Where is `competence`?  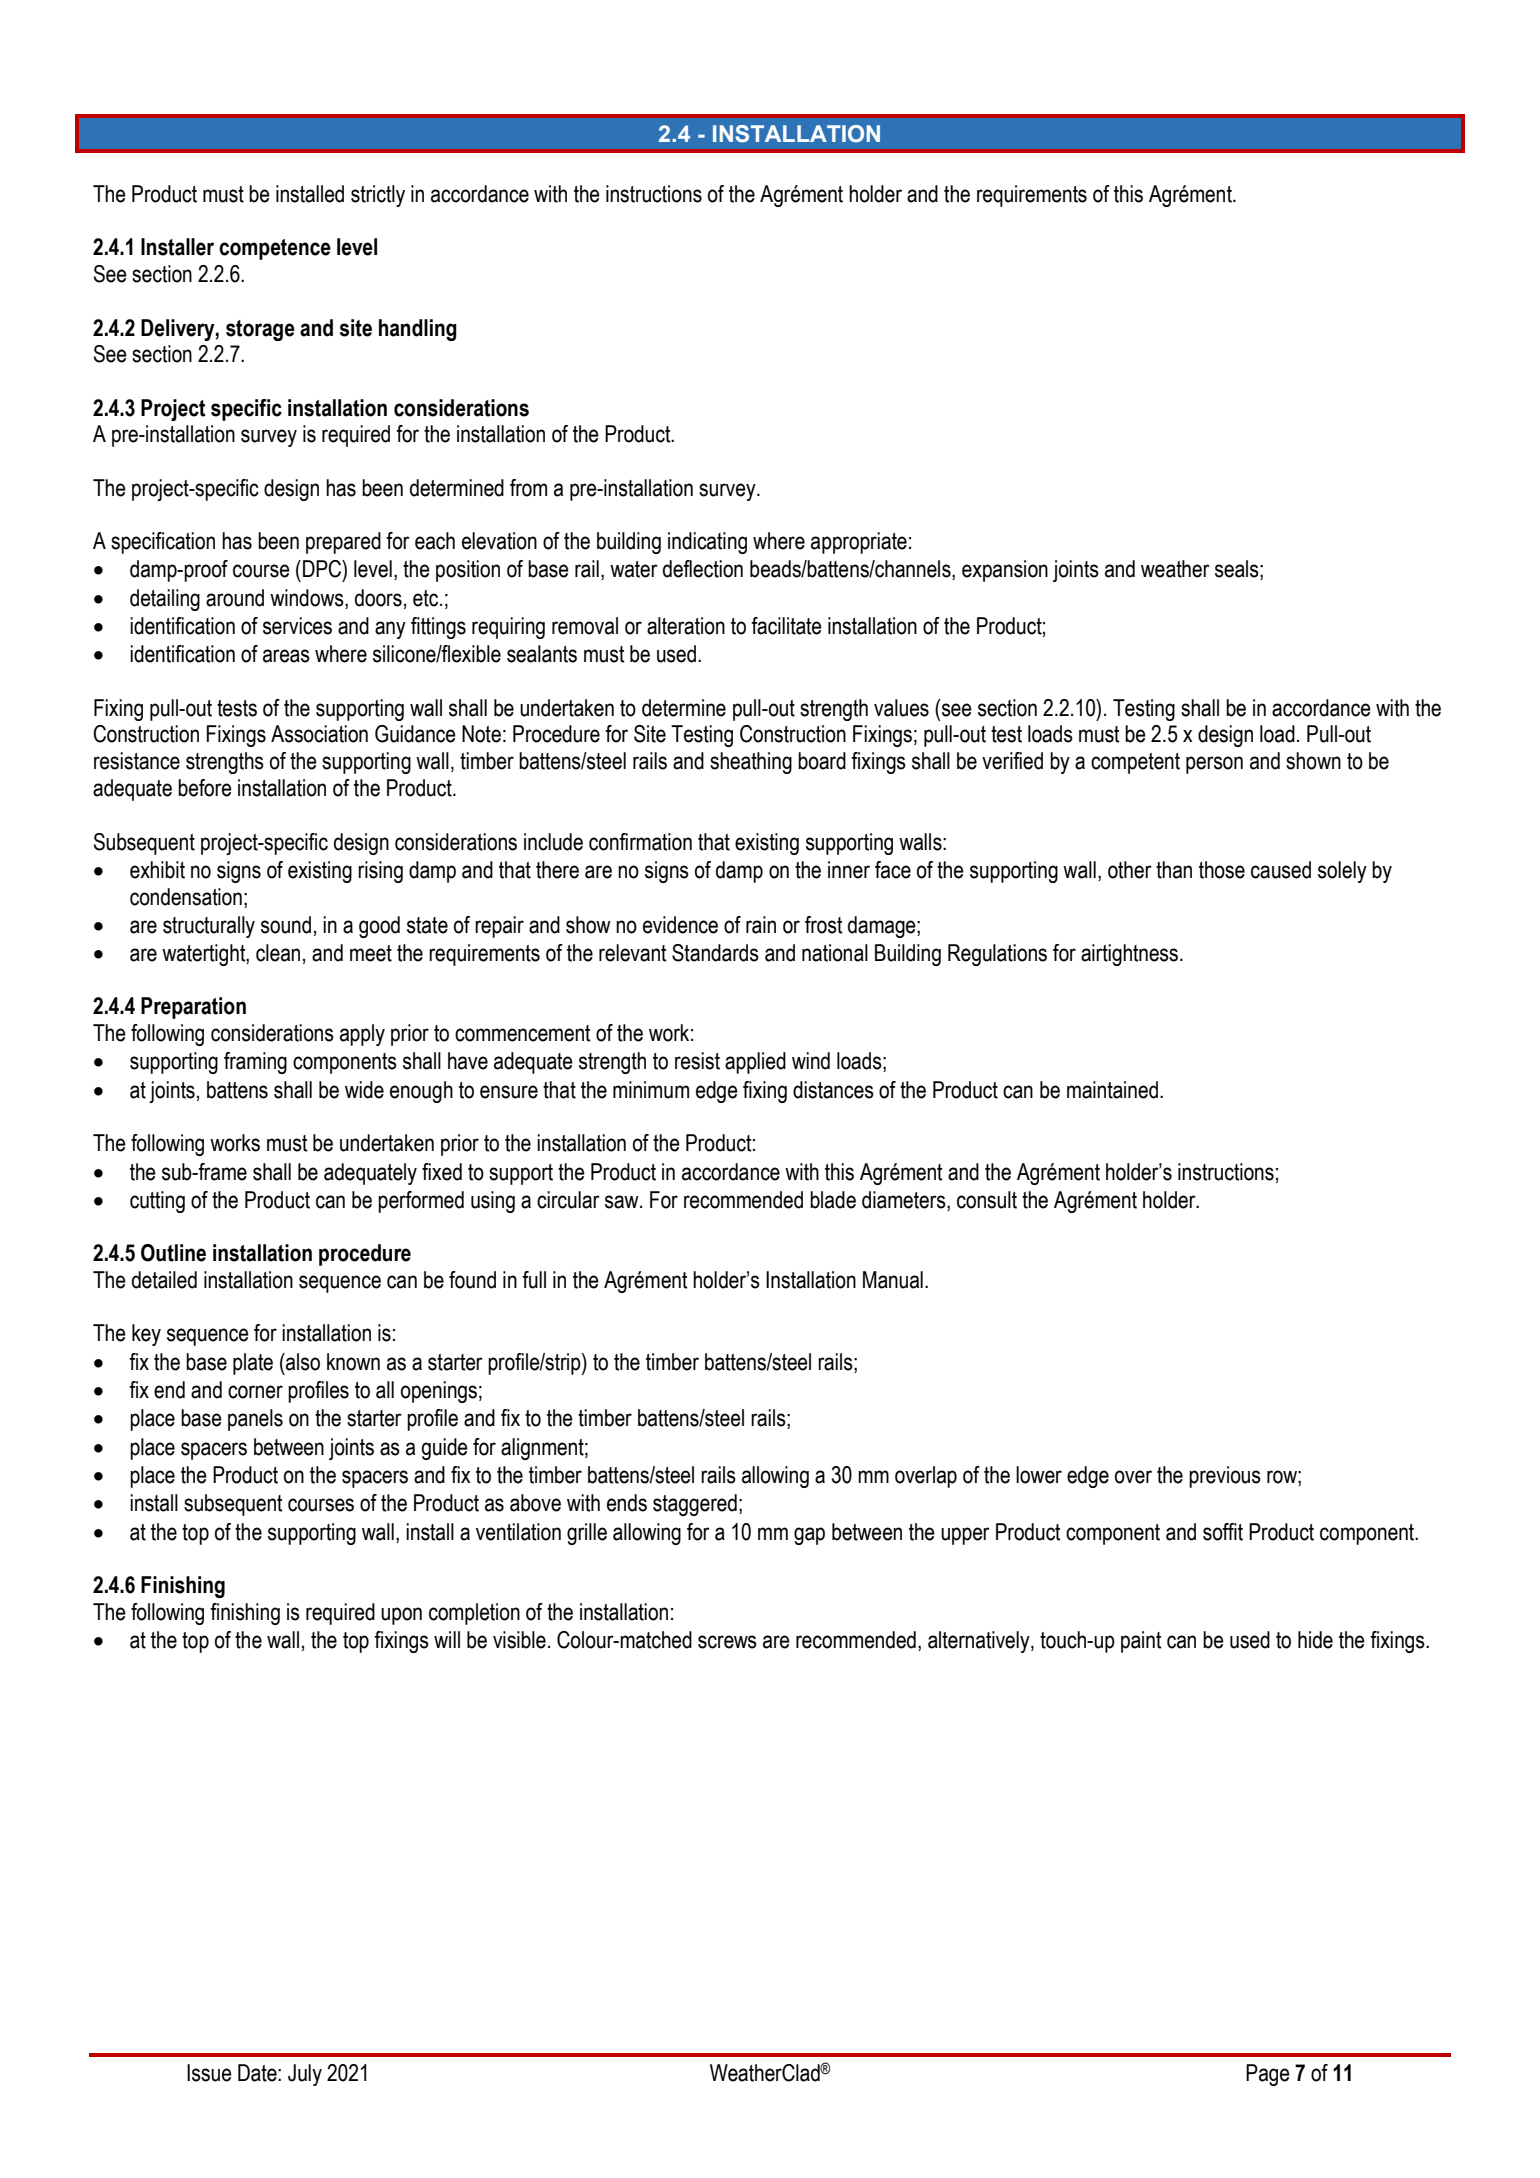 competence is located at coordinates (275, 249).
